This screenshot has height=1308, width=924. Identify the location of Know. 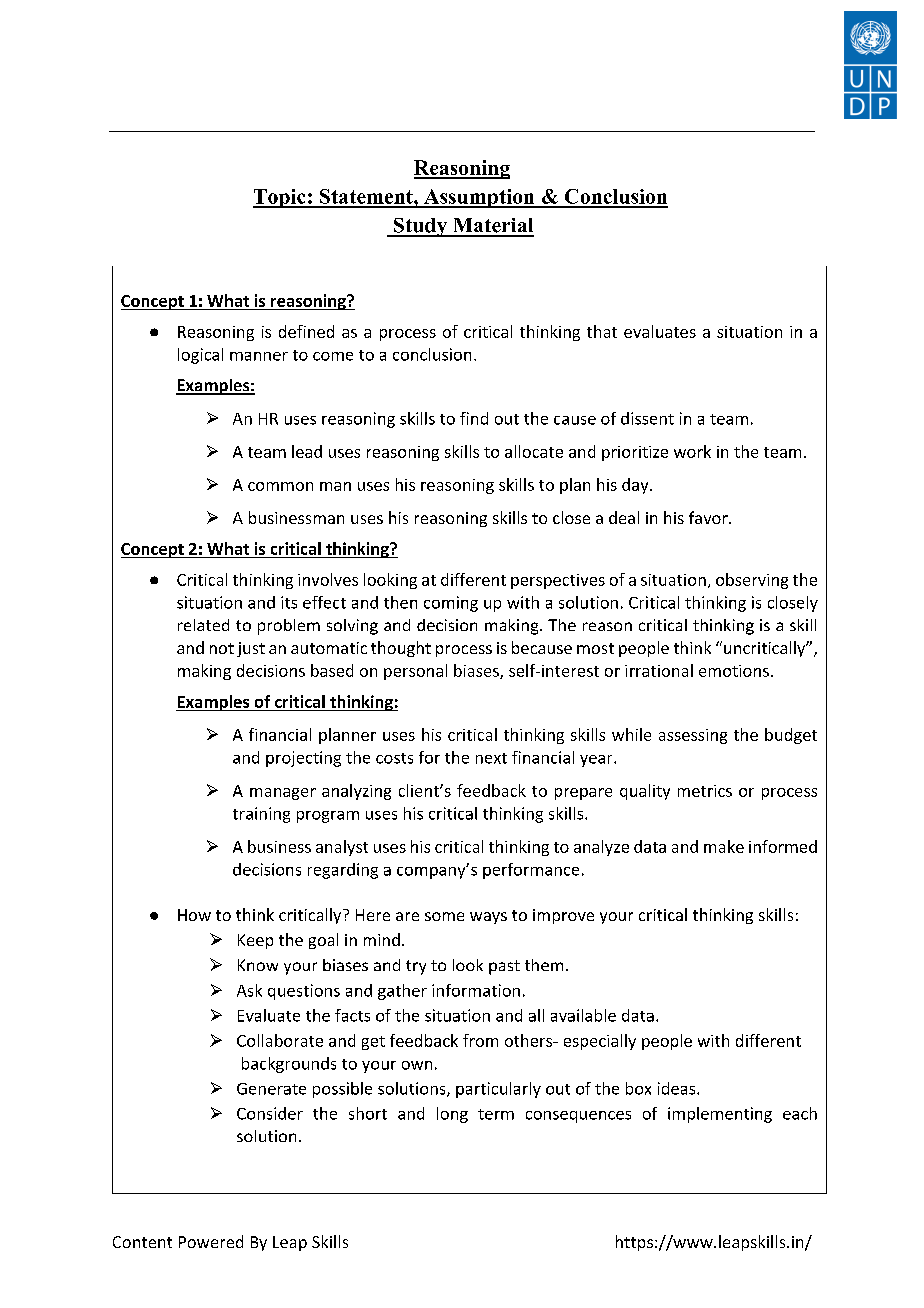
(258, 965).
